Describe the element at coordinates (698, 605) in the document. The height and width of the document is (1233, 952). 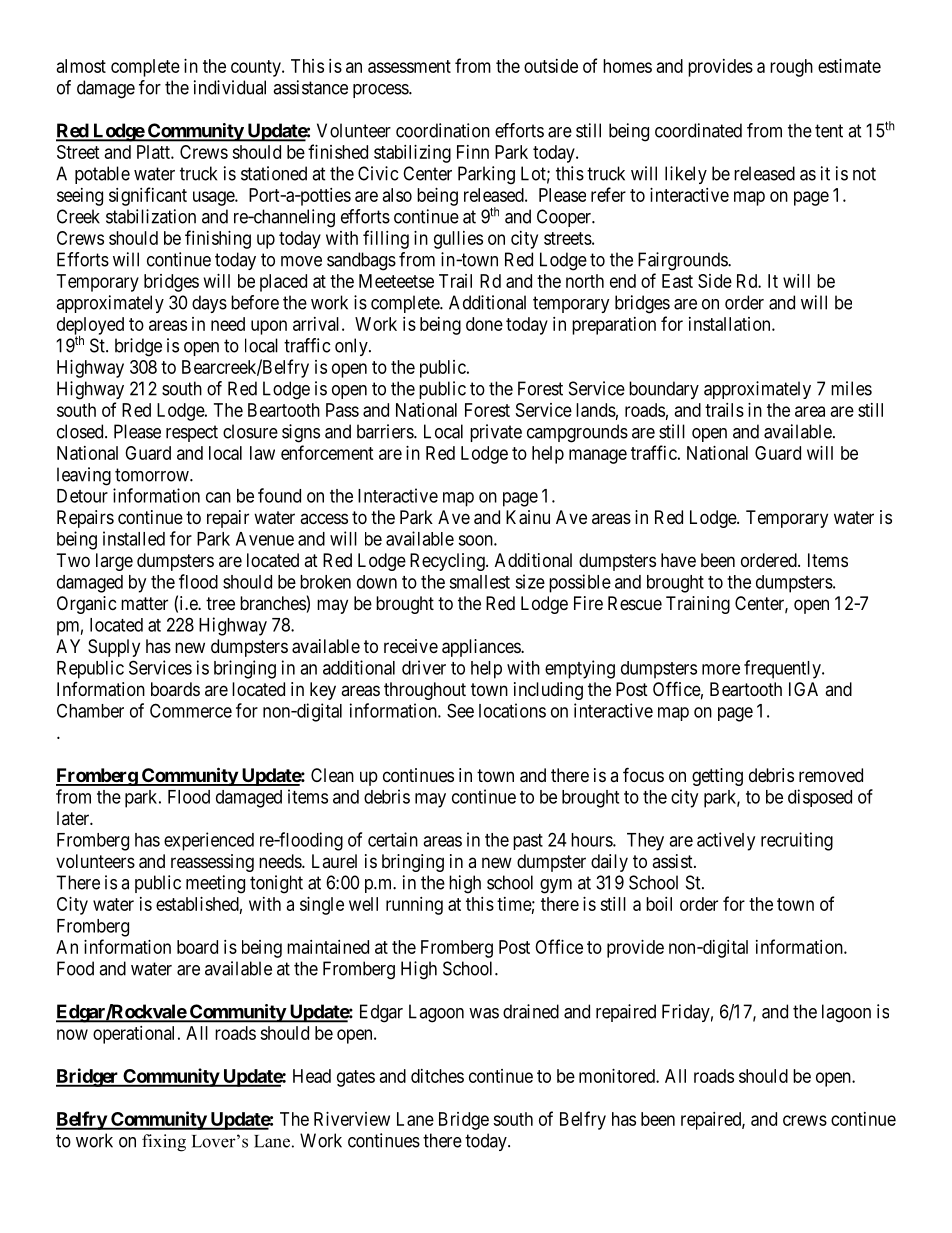
I see `Training` at that location.
